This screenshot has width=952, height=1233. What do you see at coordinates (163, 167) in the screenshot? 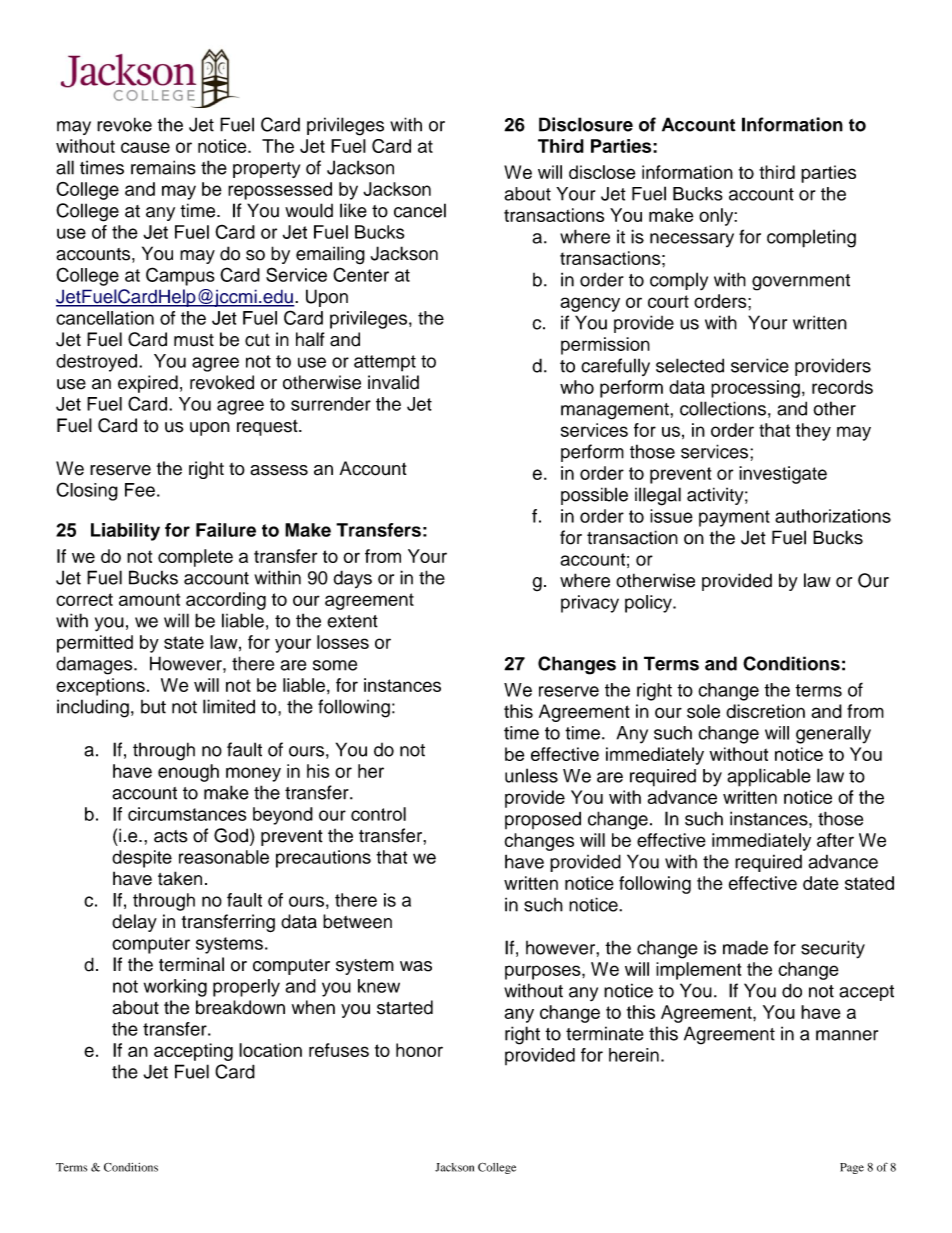
I see `remains` at bounding box center [163, 167].
